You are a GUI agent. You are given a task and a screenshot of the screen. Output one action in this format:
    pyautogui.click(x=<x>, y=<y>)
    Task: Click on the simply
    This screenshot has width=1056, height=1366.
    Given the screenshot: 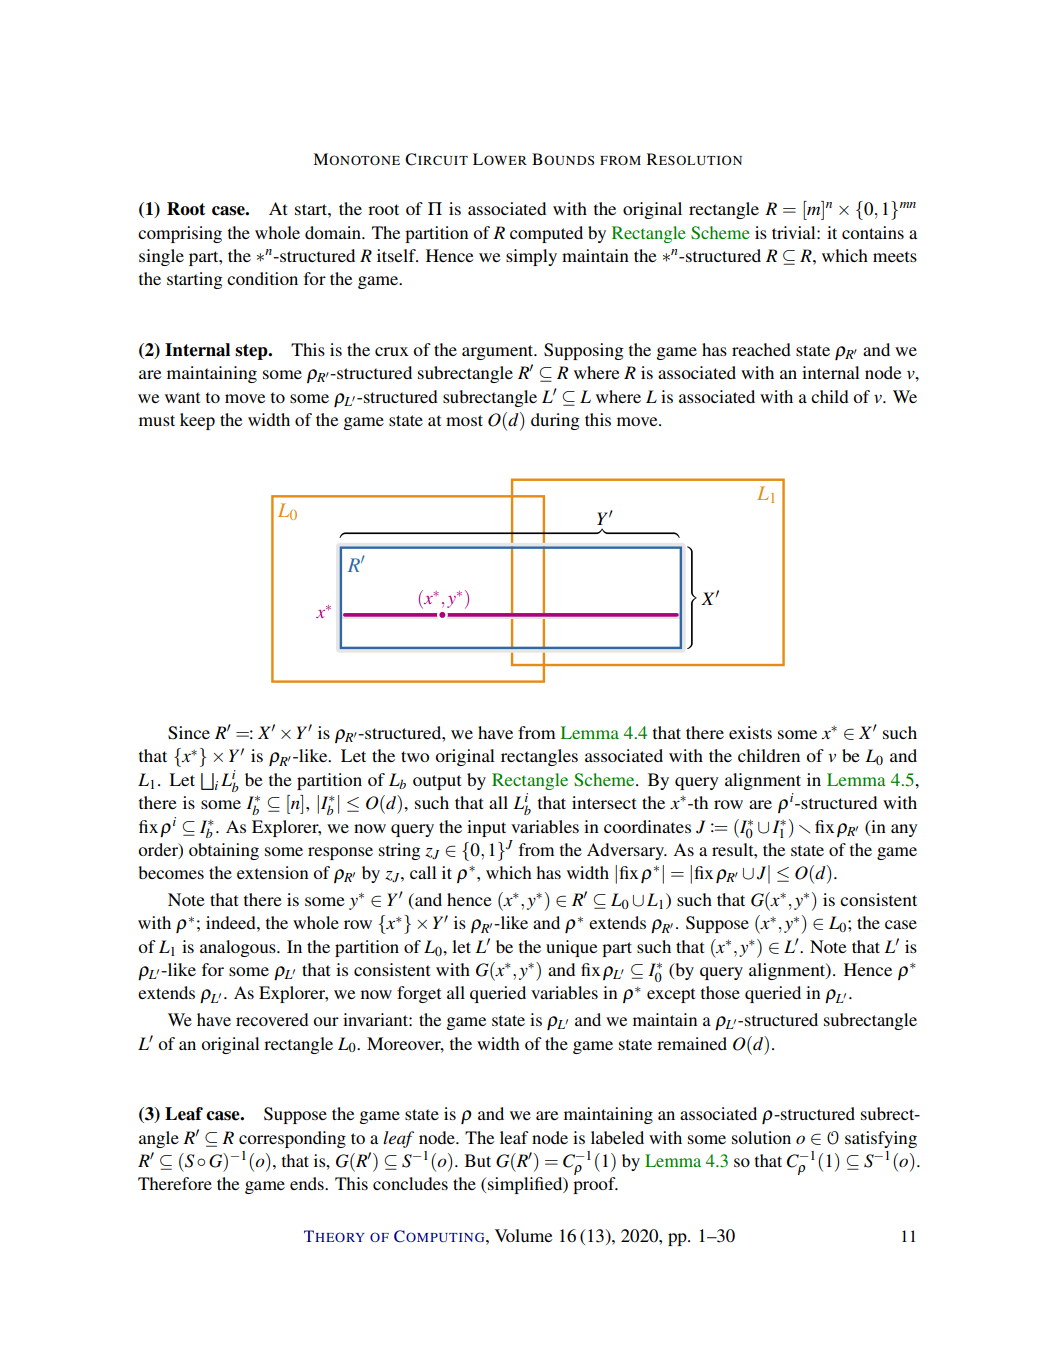 What is the action you would take?
    pyautogui.click(x=531, y=257)
